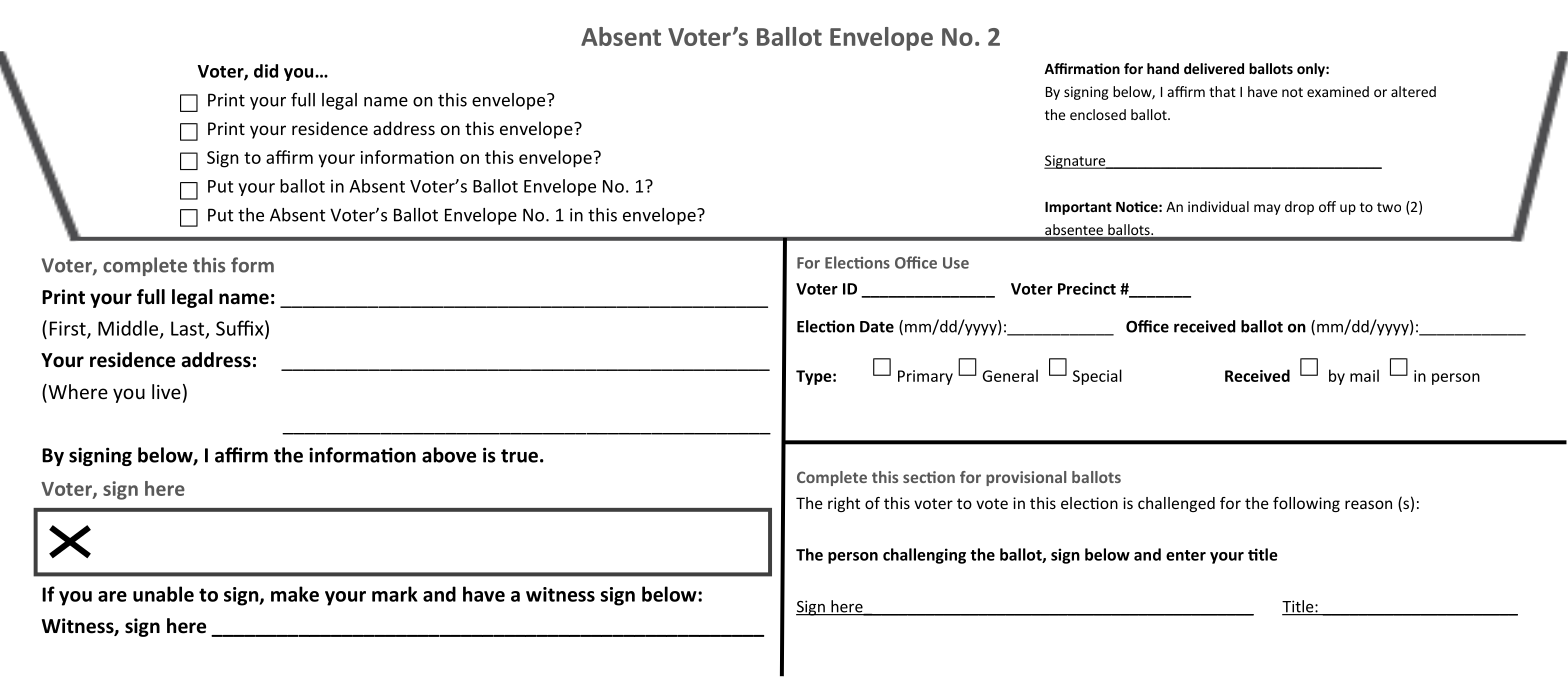  Describe the element at coordinates (1098, 114) in the screenshot. I see `enclosed` at that location.
